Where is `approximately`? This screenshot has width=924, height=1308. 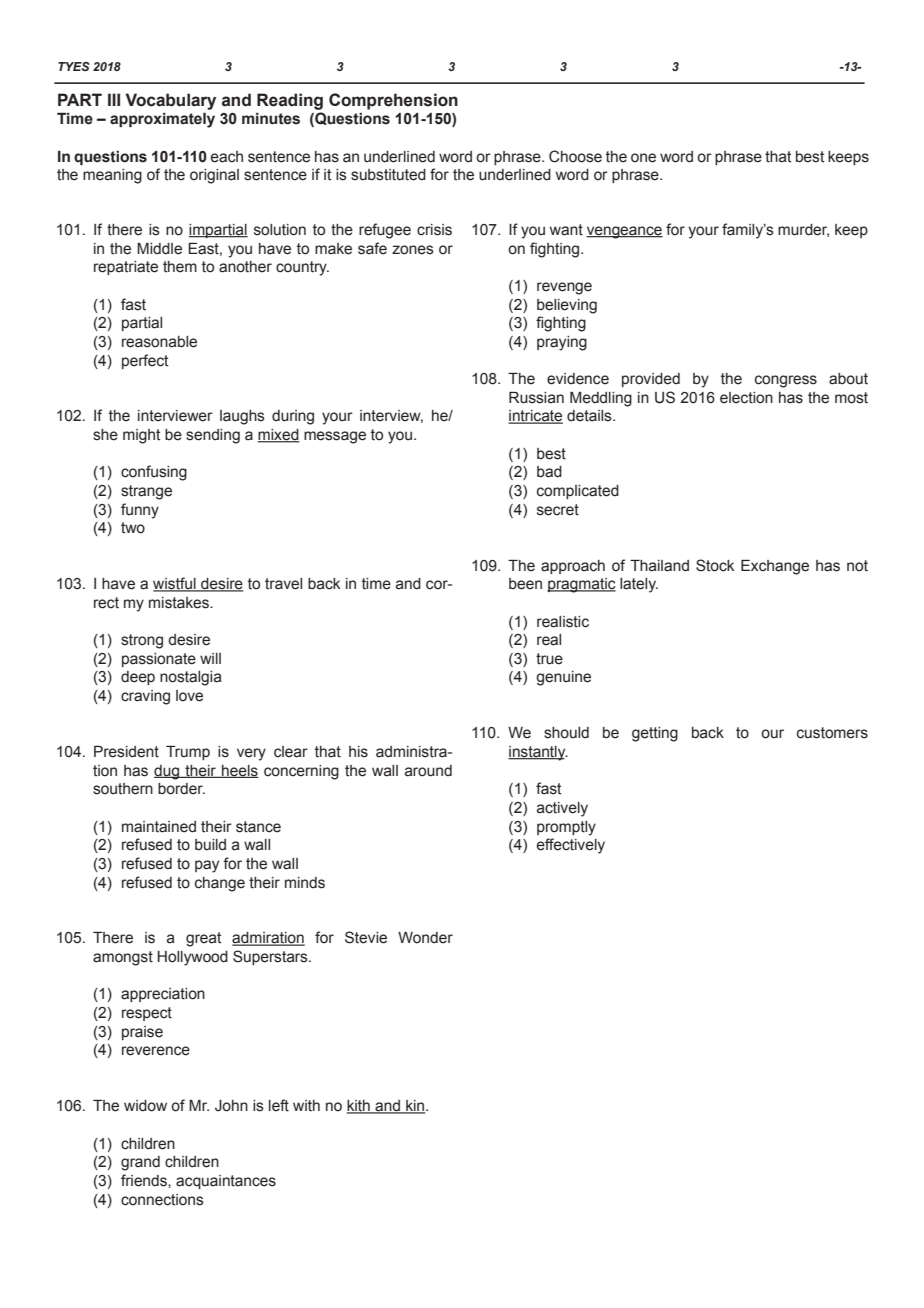
approximately is located at coordinates (162, 120).
